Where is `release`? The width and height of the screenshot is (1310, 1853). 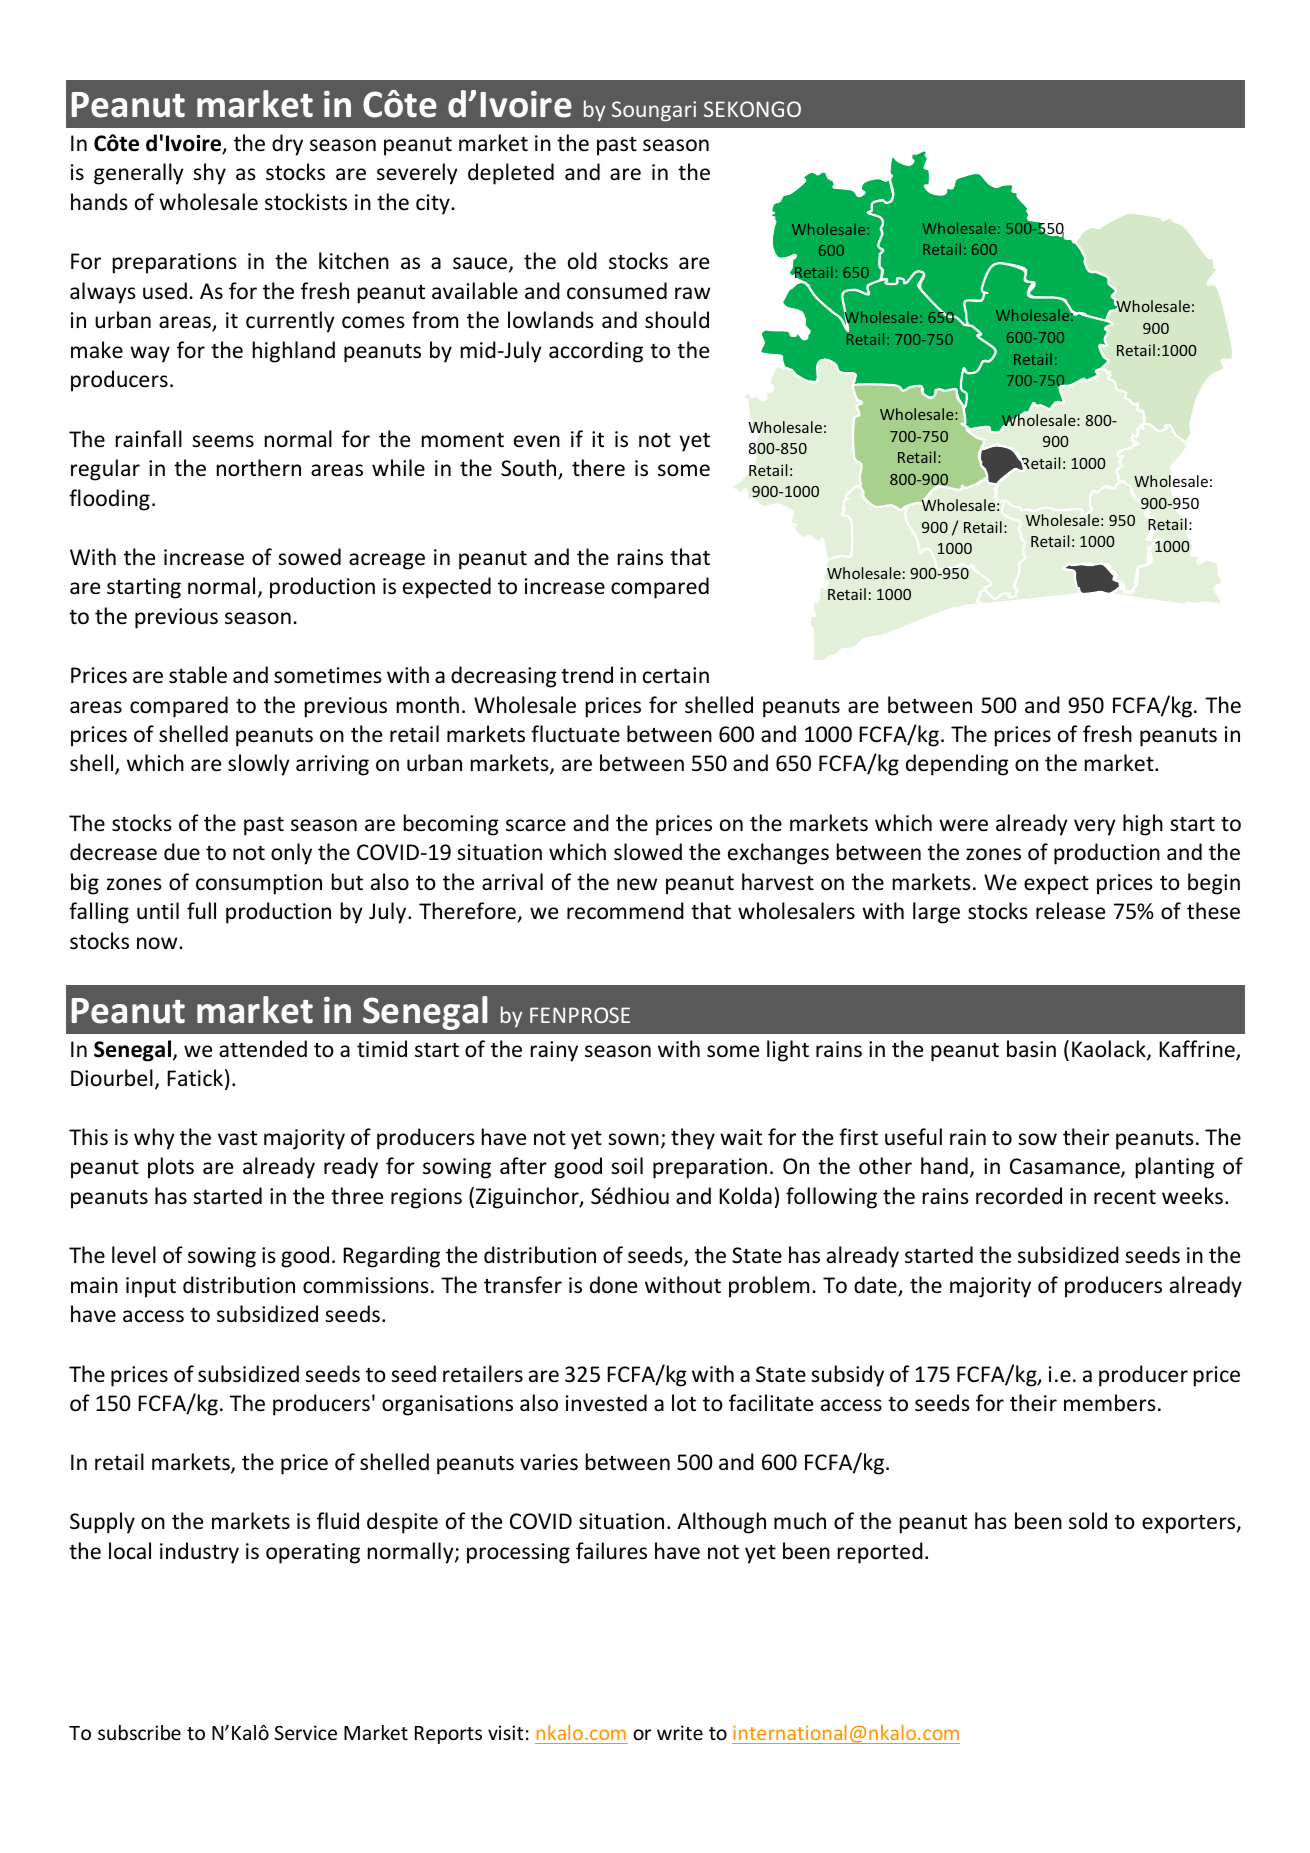
release is located at coordinates (1070, 911).
